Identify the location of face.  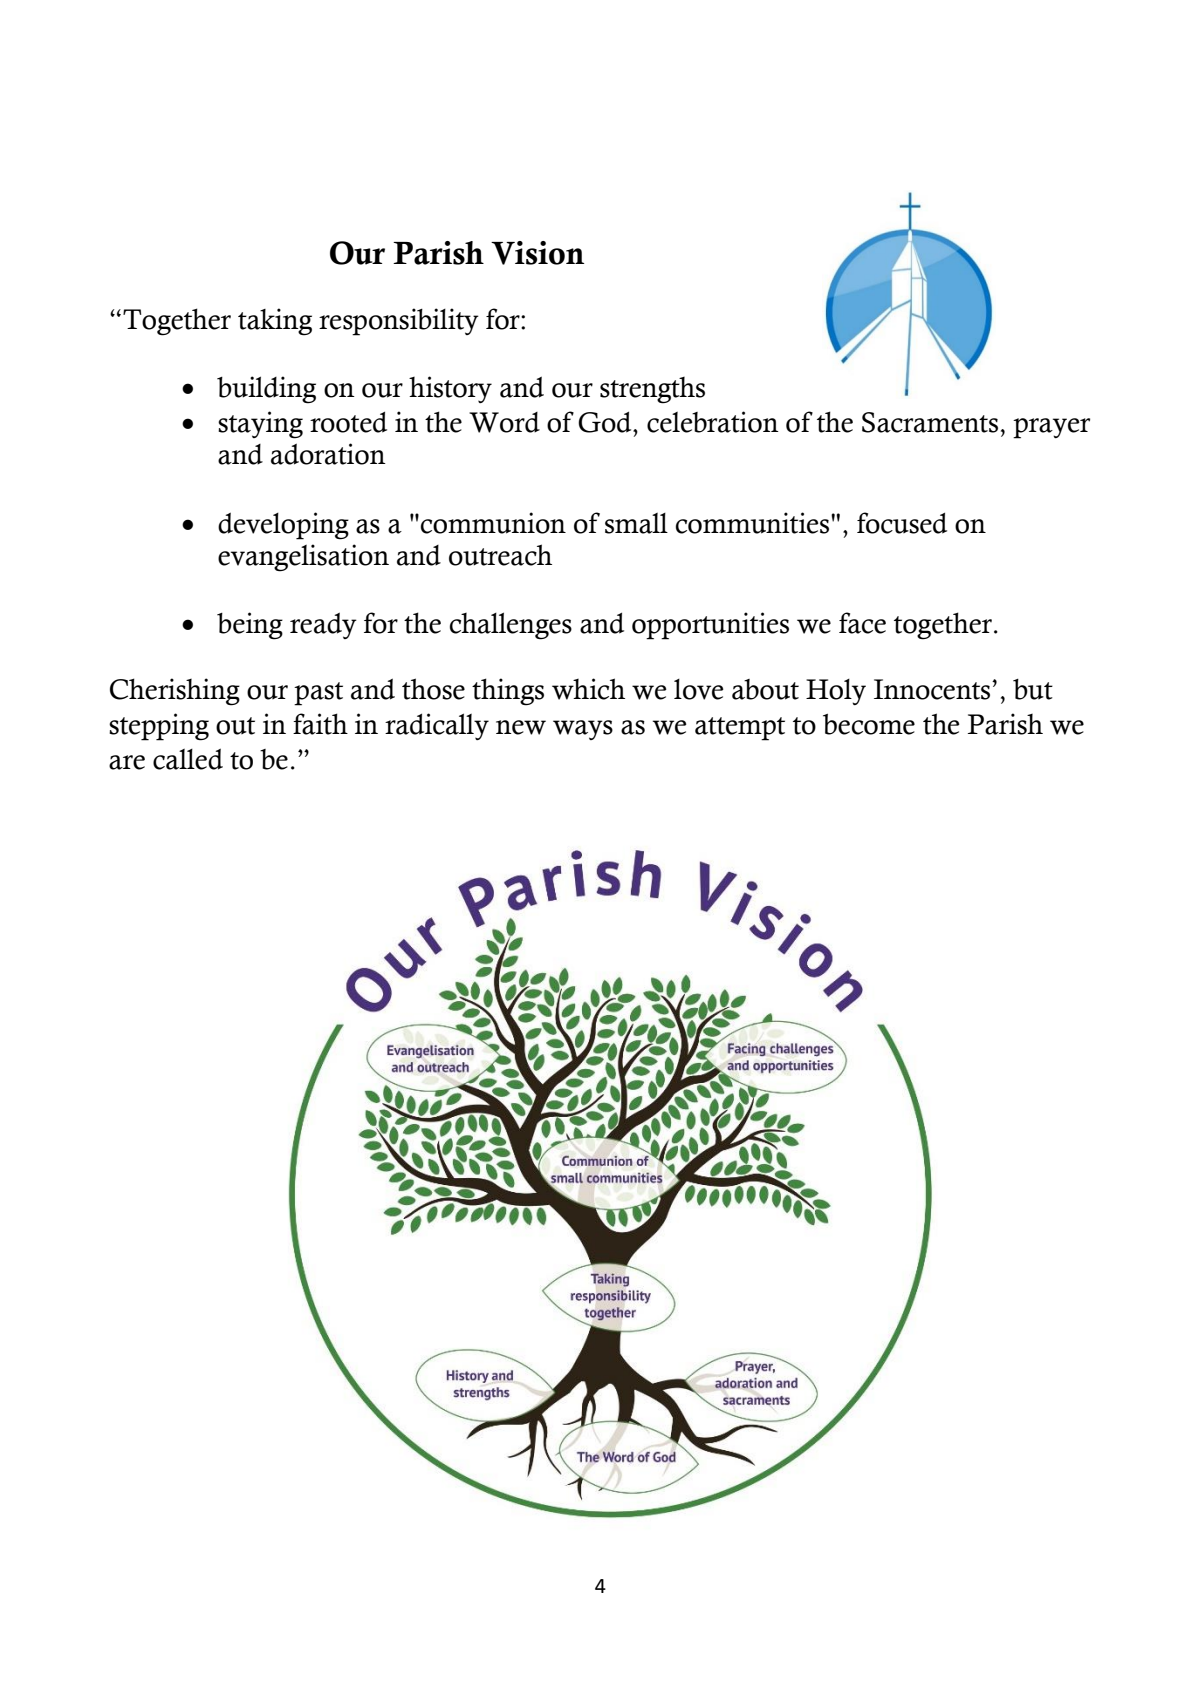
(862, 623).
